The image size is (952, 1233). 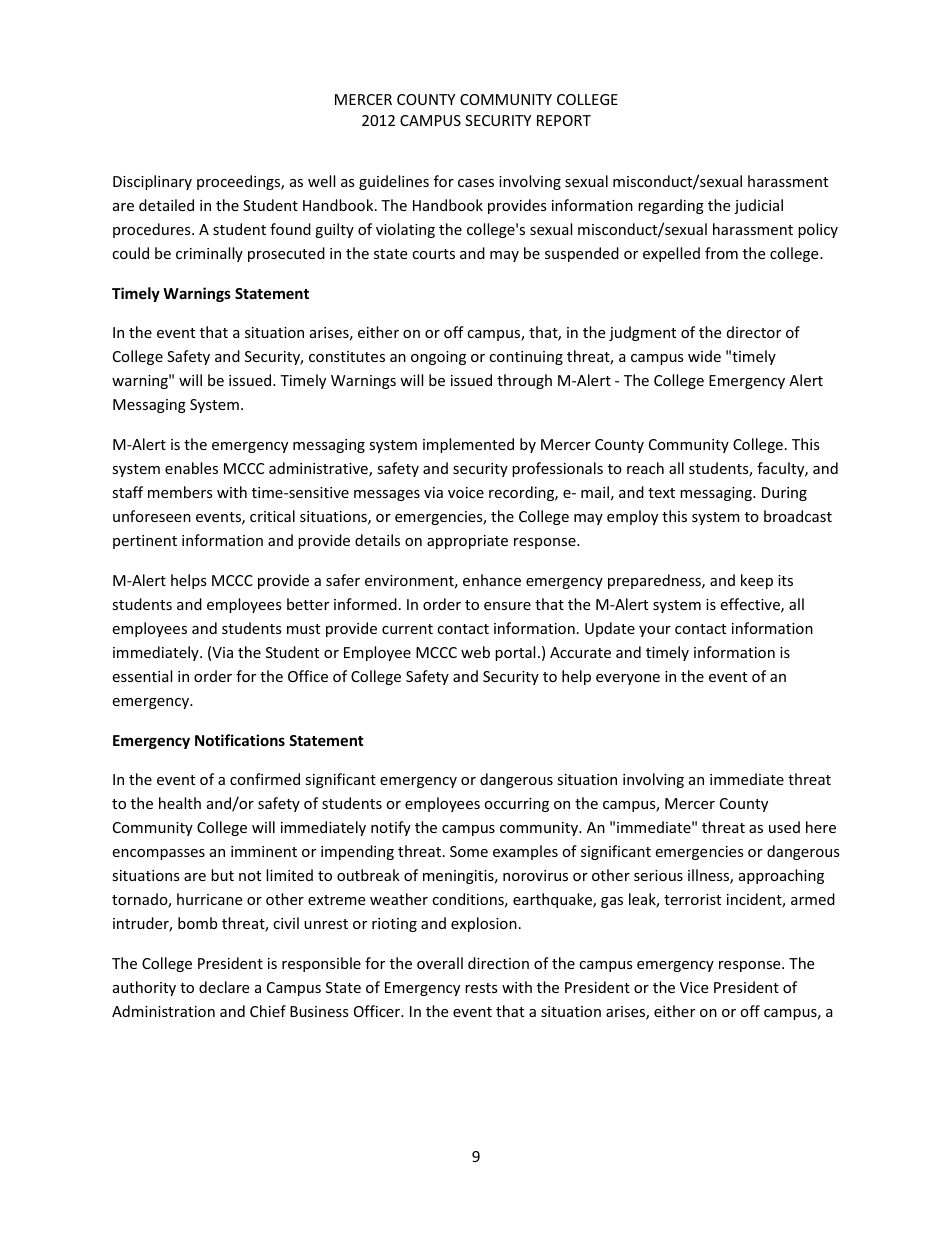 What do you see at coordinates (758, 206) in the image?
I see `judicial` at bounding box center [758, 206].
